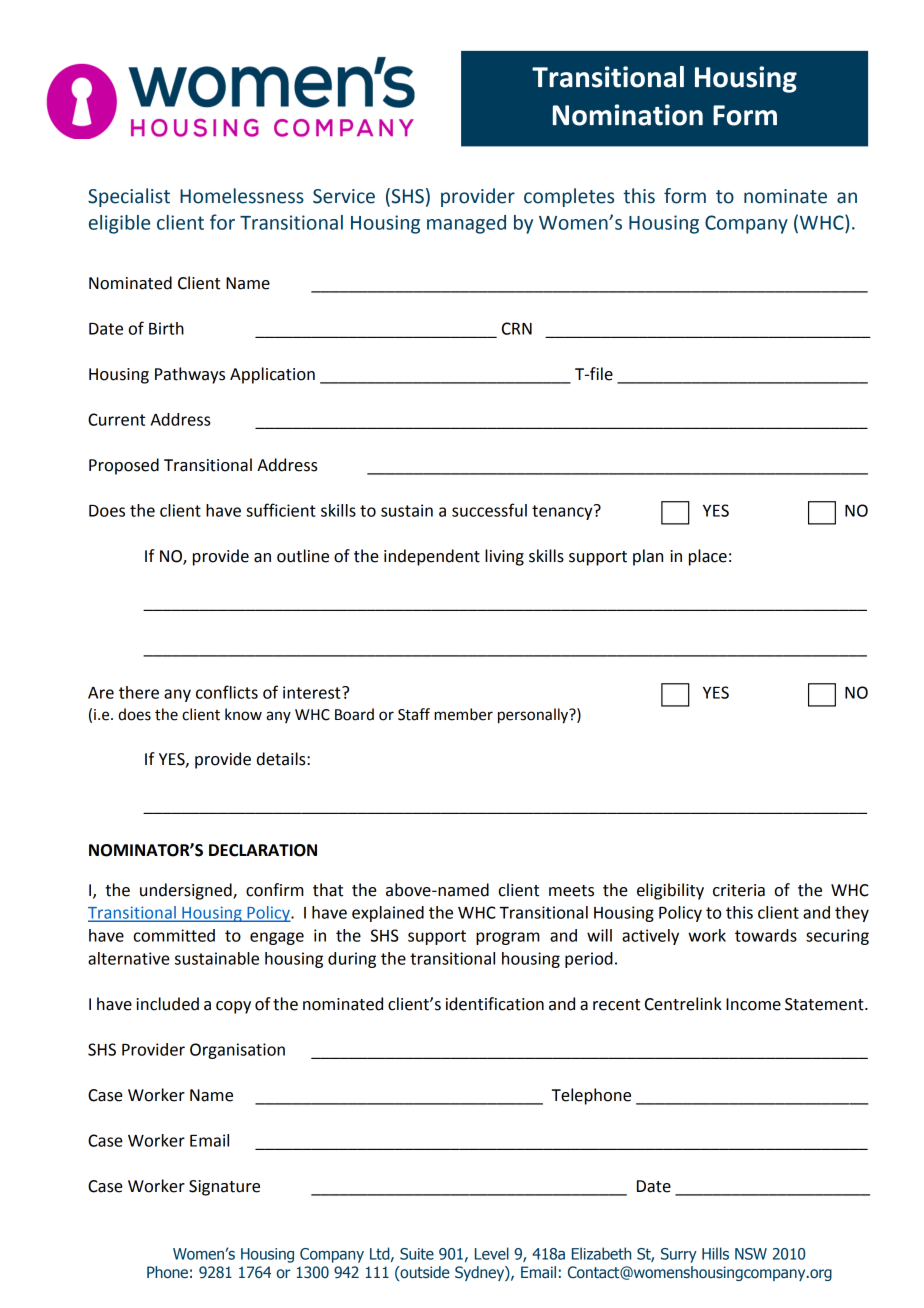 Image resolution: width=924 pixels, height=1308 pixels. Describe the element at coordinates (628, 115) in the screenshot. I see `Nomination` at that location.
